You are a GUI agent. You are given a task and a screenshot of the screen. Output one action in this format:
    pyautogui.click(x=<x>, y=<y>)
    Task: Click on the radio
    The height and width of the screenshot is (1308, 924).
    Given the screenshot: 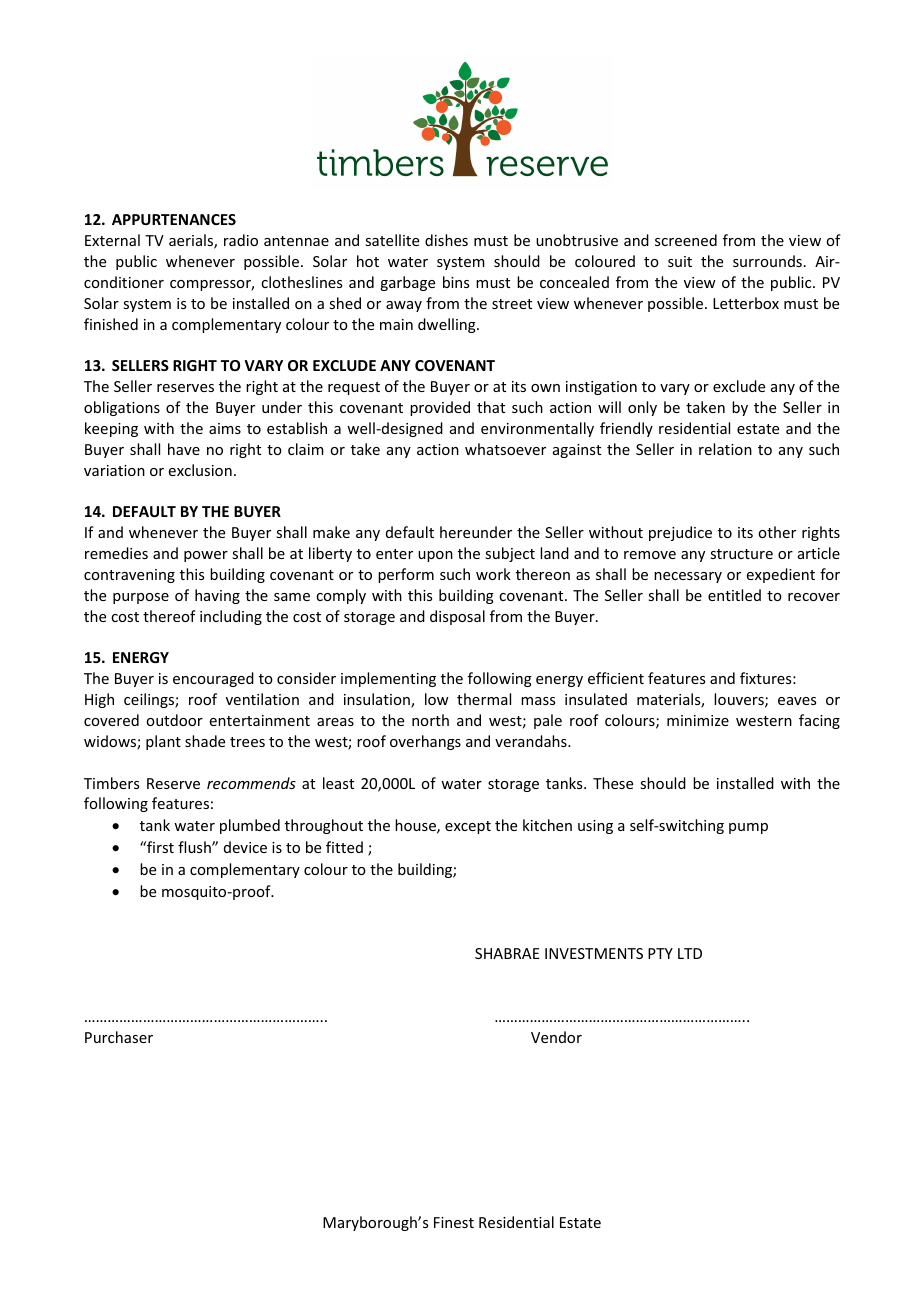 What is the action you would take?
    pyautogui.click(x=241, y=240)
